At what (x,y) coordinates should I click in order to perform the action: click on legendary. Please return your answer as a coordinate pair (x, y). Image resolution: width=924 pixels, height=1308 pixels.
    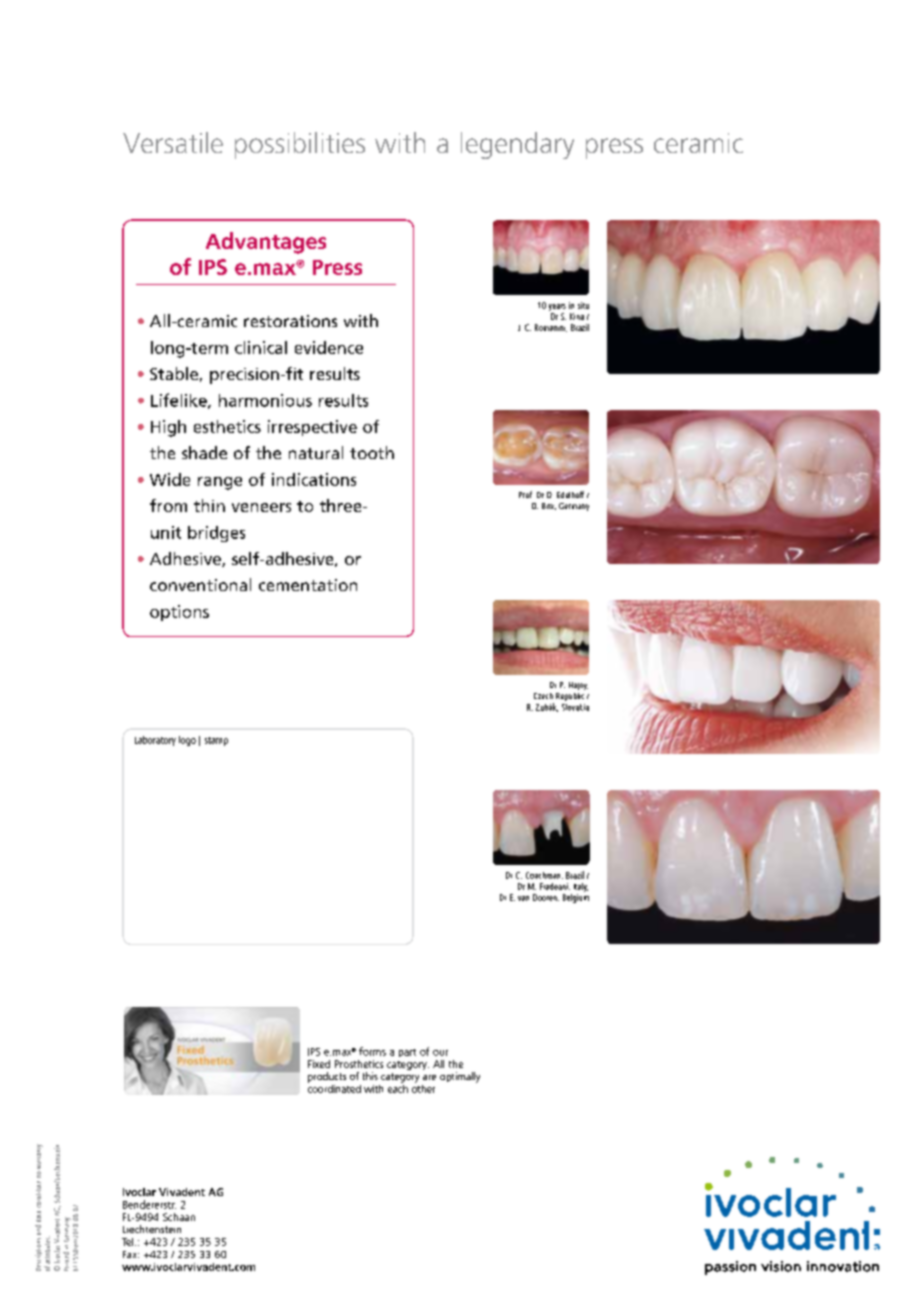
    Looking at the image, I should click on (517, 145).
